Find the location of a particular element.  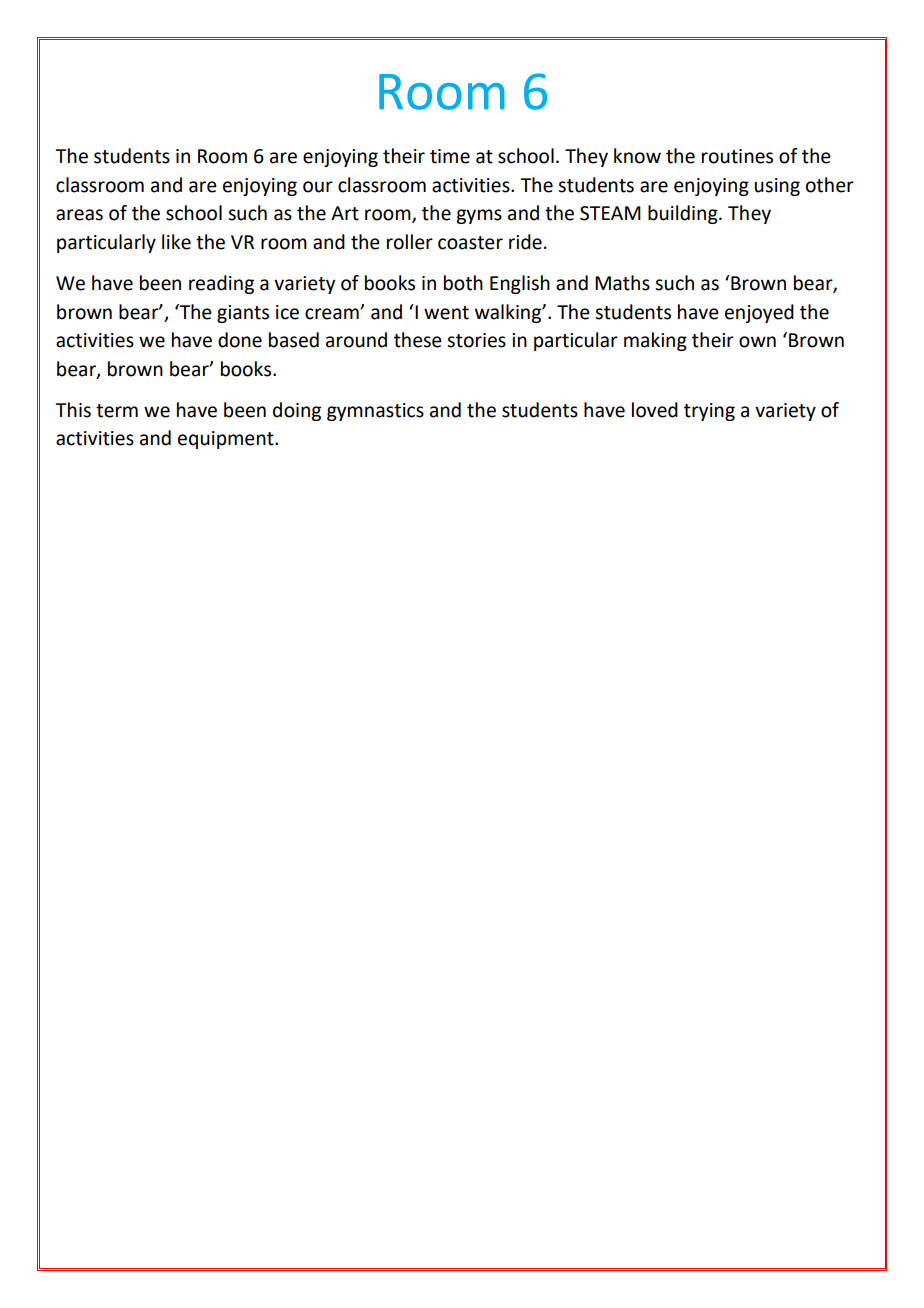

time is located at coordinates (450, 156).
